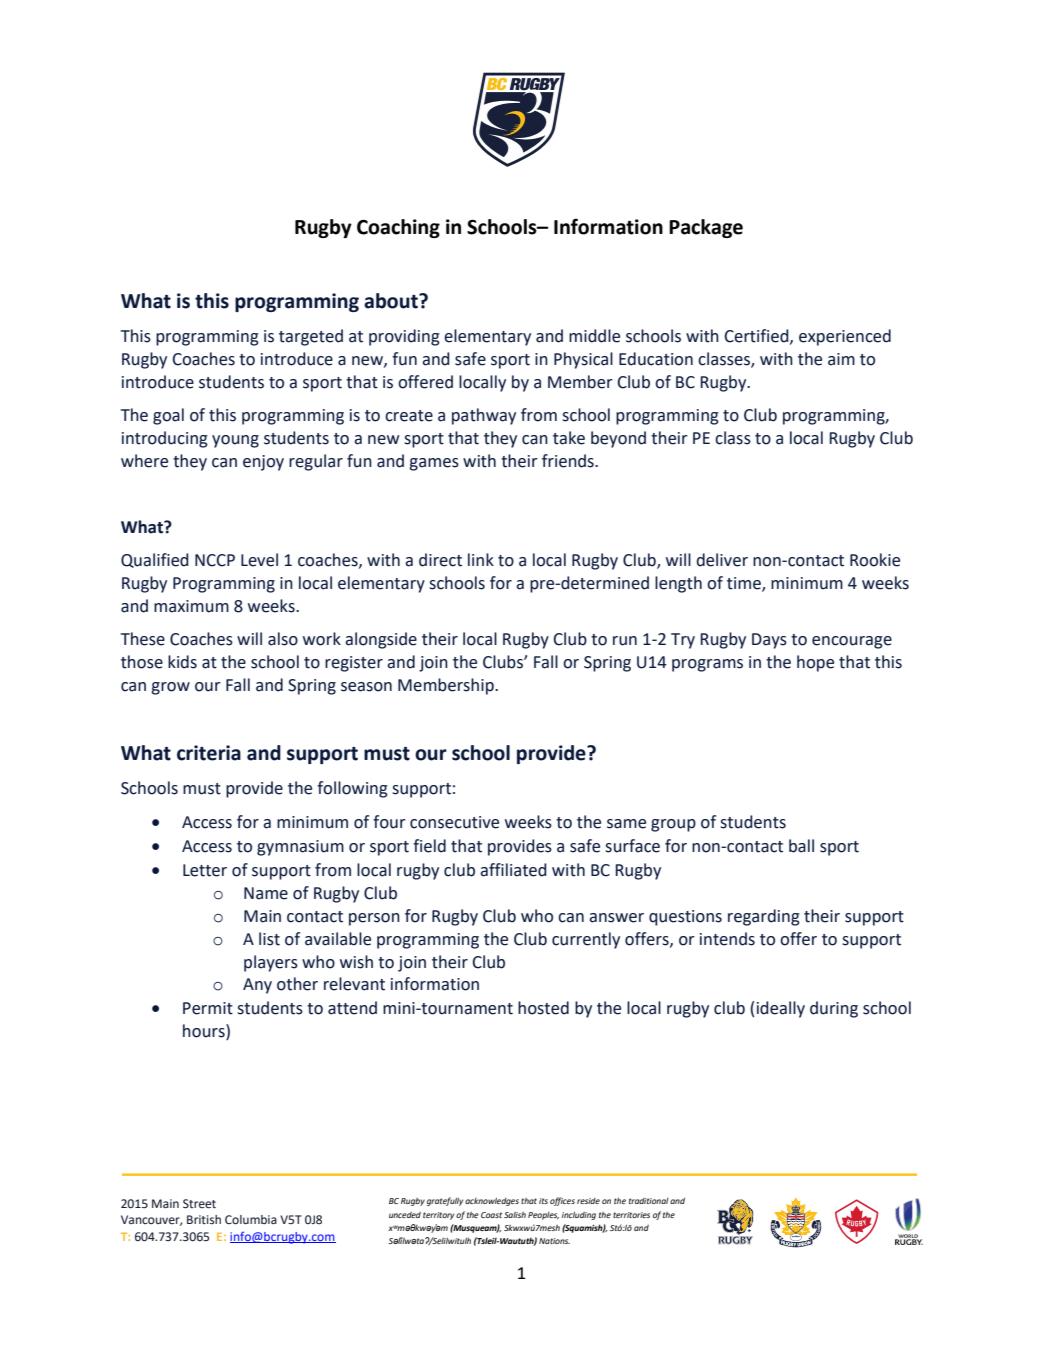  Describe the element at coordinates (398, 228) in the screenshot. I see `Coaching` at that location.
